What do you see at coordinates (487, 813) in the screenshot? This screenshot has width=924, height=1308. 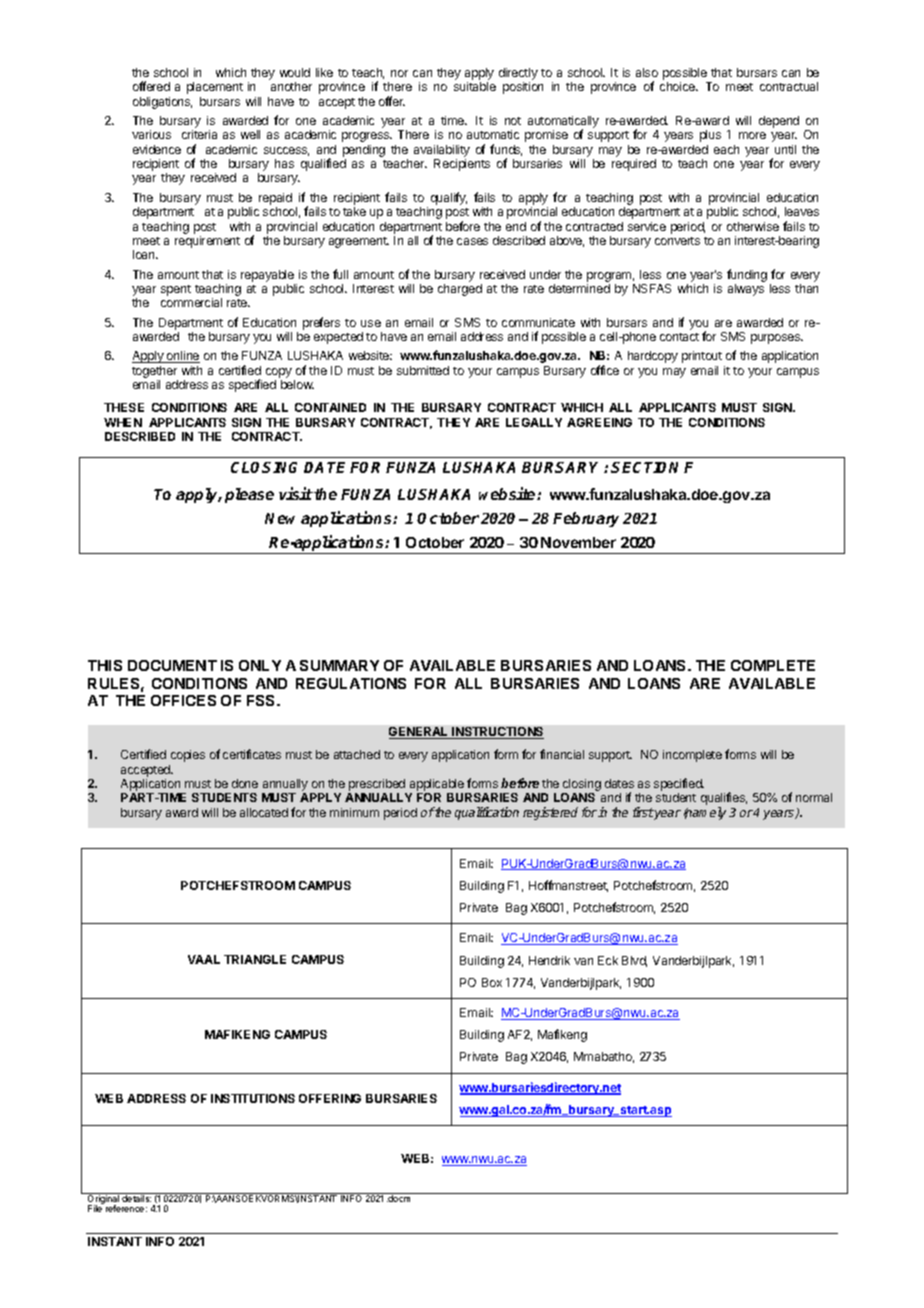 I see `qualification` at bounding box center [487, 813].
